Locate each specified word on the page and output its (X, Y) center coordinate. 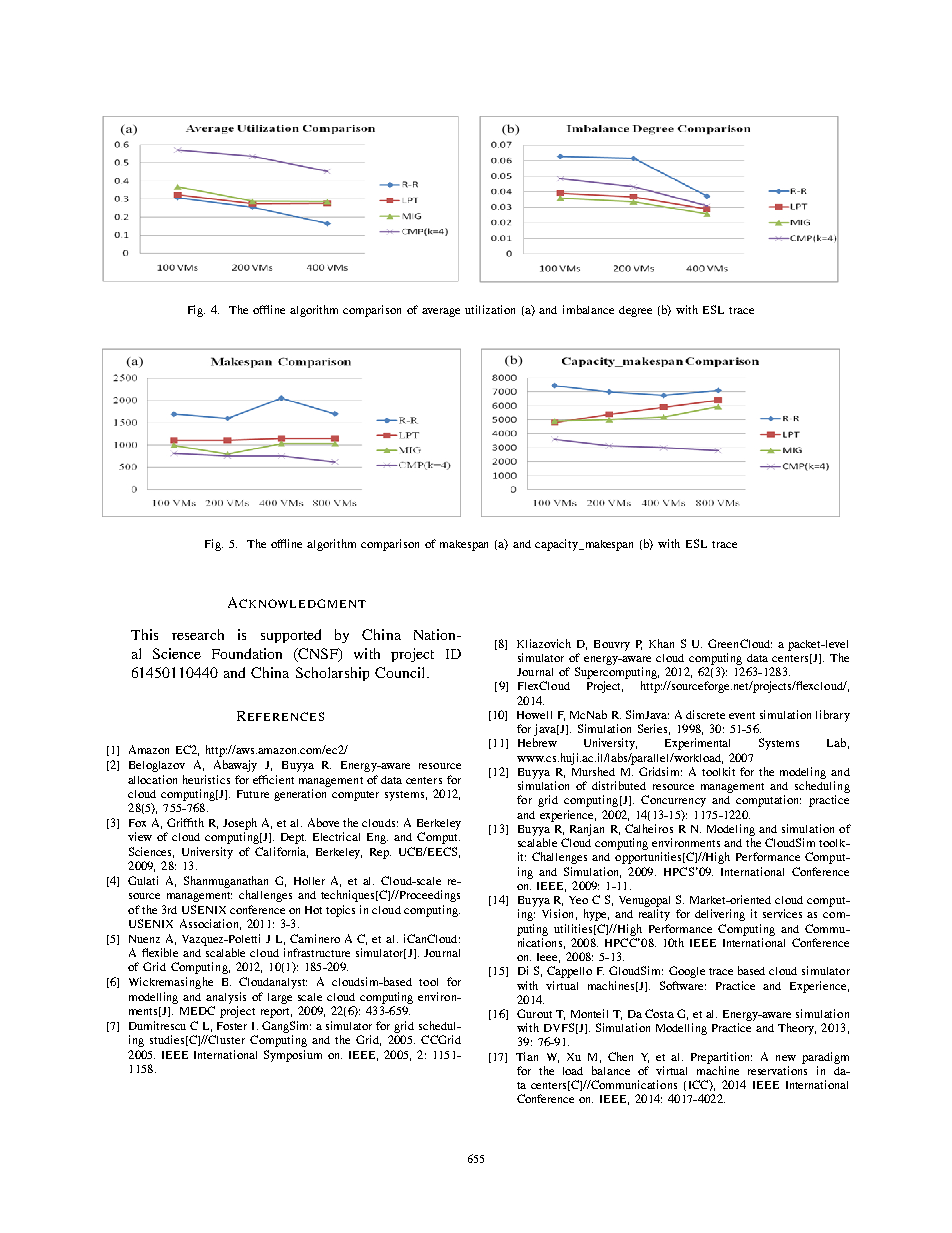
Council (401, 672)
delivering (720, 915)
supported (291, 636)
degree (635, 311)
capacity (558, 545)
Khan (661, 643)
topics (340, 911)
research (198, 634)
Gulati (143, 880)
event (742, 715)
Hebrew (537, 742)
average (441, 312)
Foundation (247, 653)
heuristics (206, 779)
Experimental (697, 744)
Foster (232, 1026)
